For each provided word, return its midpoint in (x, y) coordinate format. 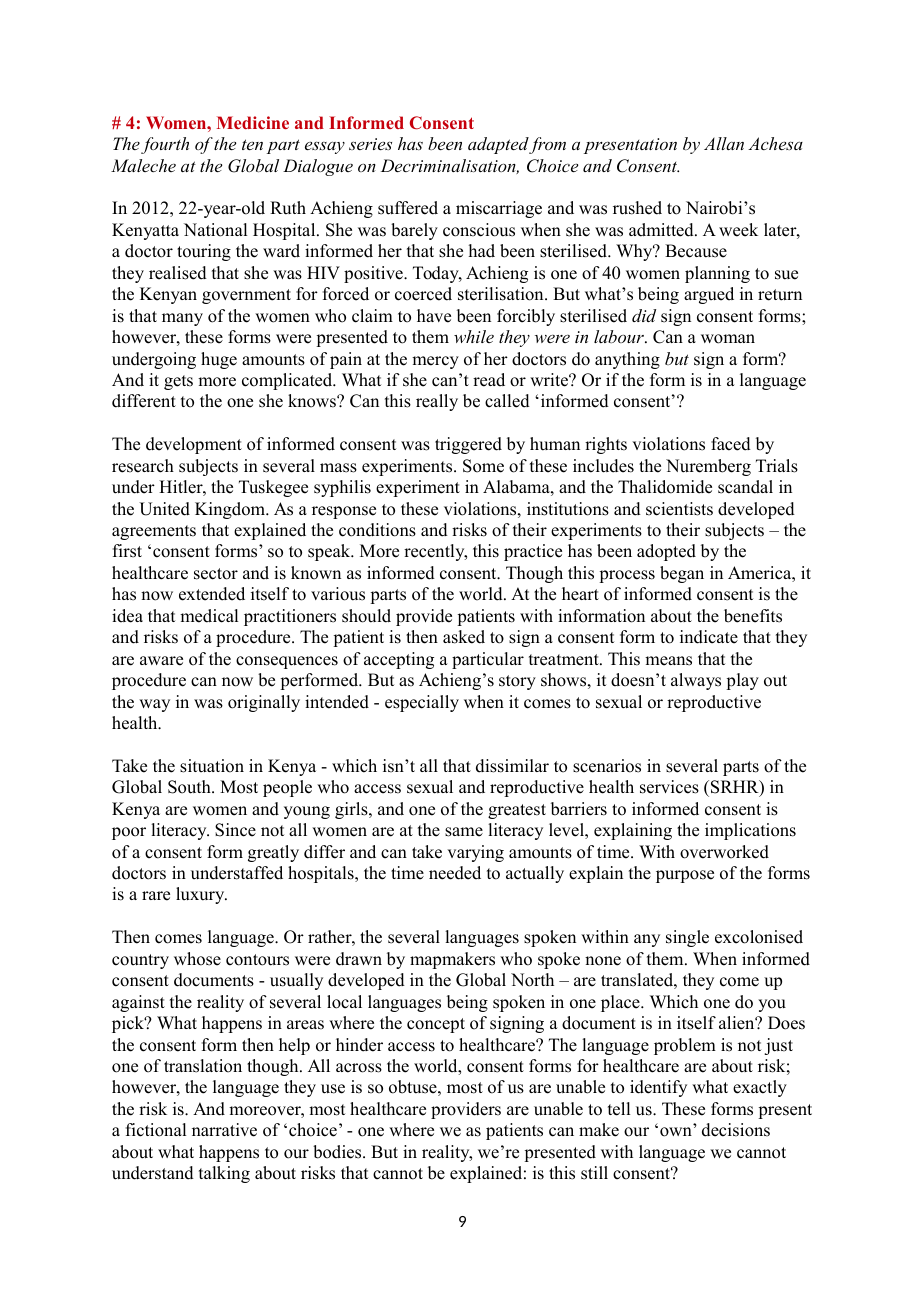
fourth (165, 145)
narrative (224, 1130)
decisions (736, 1130)
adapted (499, 145)
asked (464, 637)
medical (209, 616)
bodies (338, 1152)
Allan (724, 143)
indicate (709, 637)
